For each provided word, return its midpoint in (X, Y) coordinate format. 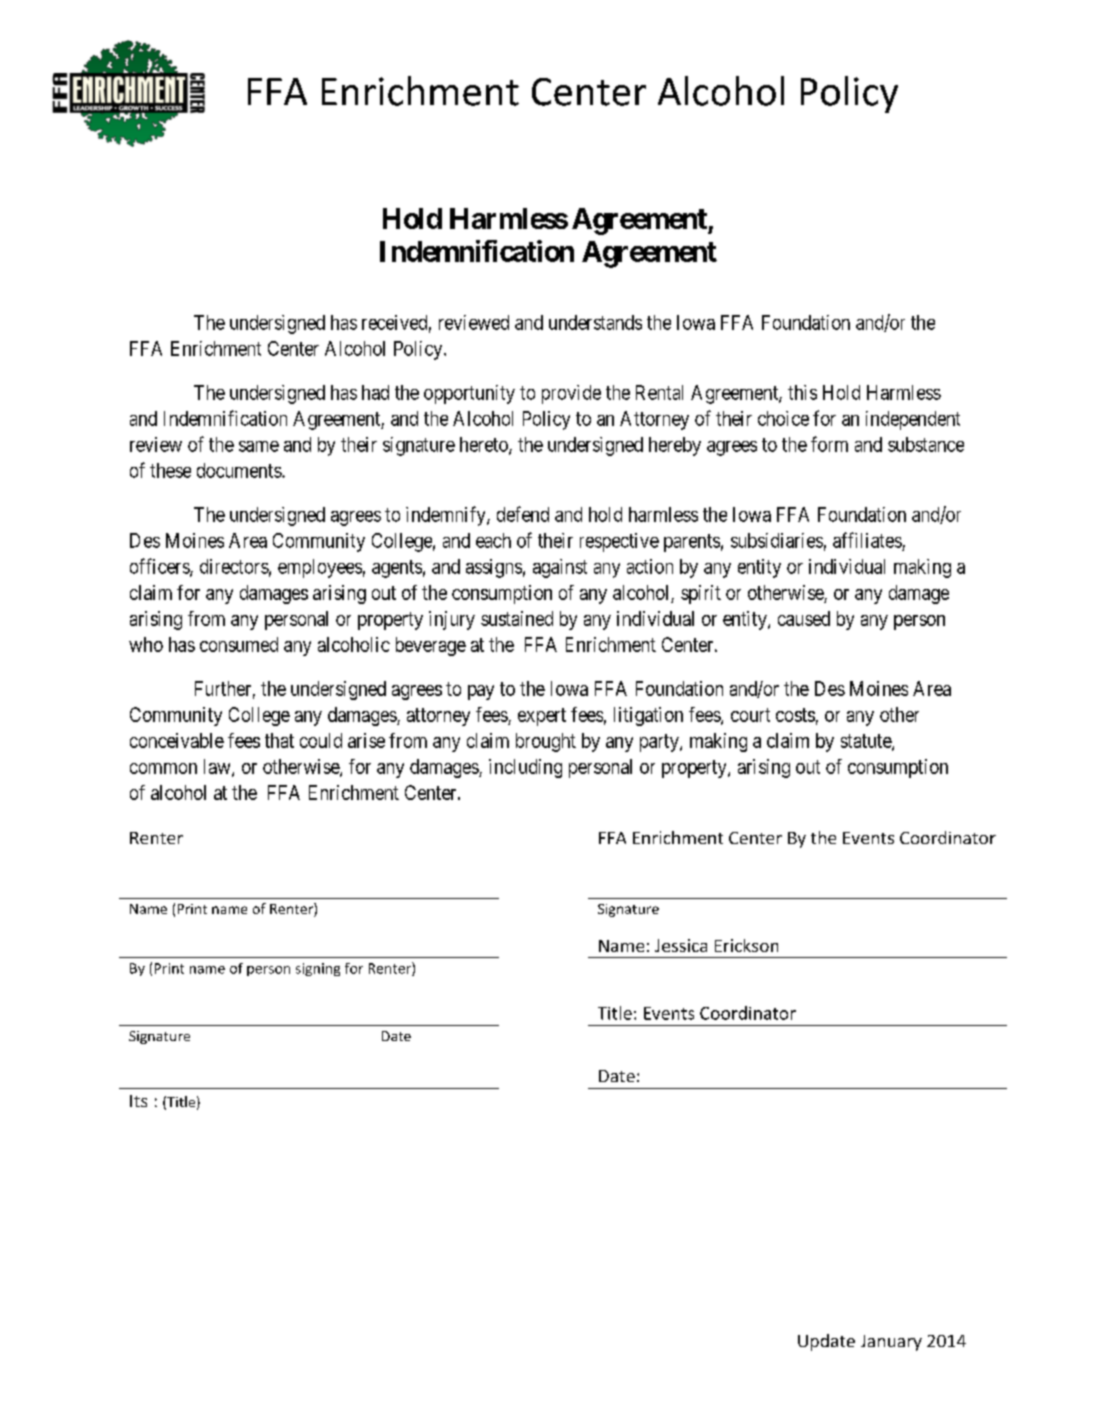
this (802, 392)
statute (867, 742)
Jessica (681, 945)
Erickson (746, 945)
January (891, 1343)
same (259, 446)
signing (318, 969)
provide (571, 394)
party (660, 743)
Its (138, 1101)
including (525, 768)
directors (234, 566)
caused (804, 618)
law (218, 767)
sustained (517, 618)
